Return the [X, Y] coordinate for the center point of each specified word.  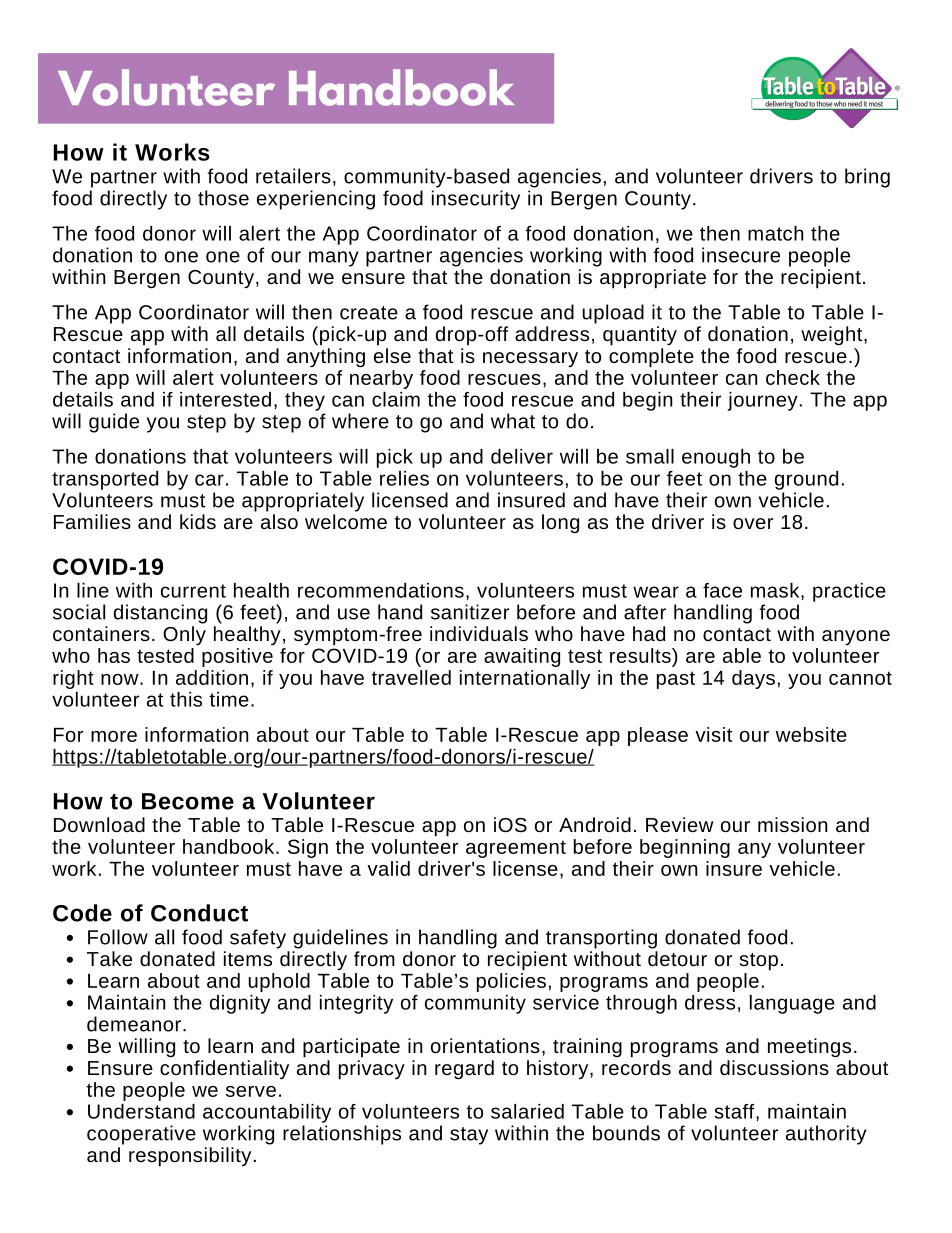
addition [212, 677]
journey [763, 401]
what [513, 421]
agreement [516, 849]
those [223, 198]
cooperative [141, 1135]
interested [225, 399]
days [753, 679]
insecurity [476, 200]
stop [759, 962]
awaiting [522, 657]
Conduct [199, 913]
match [775, 233]
